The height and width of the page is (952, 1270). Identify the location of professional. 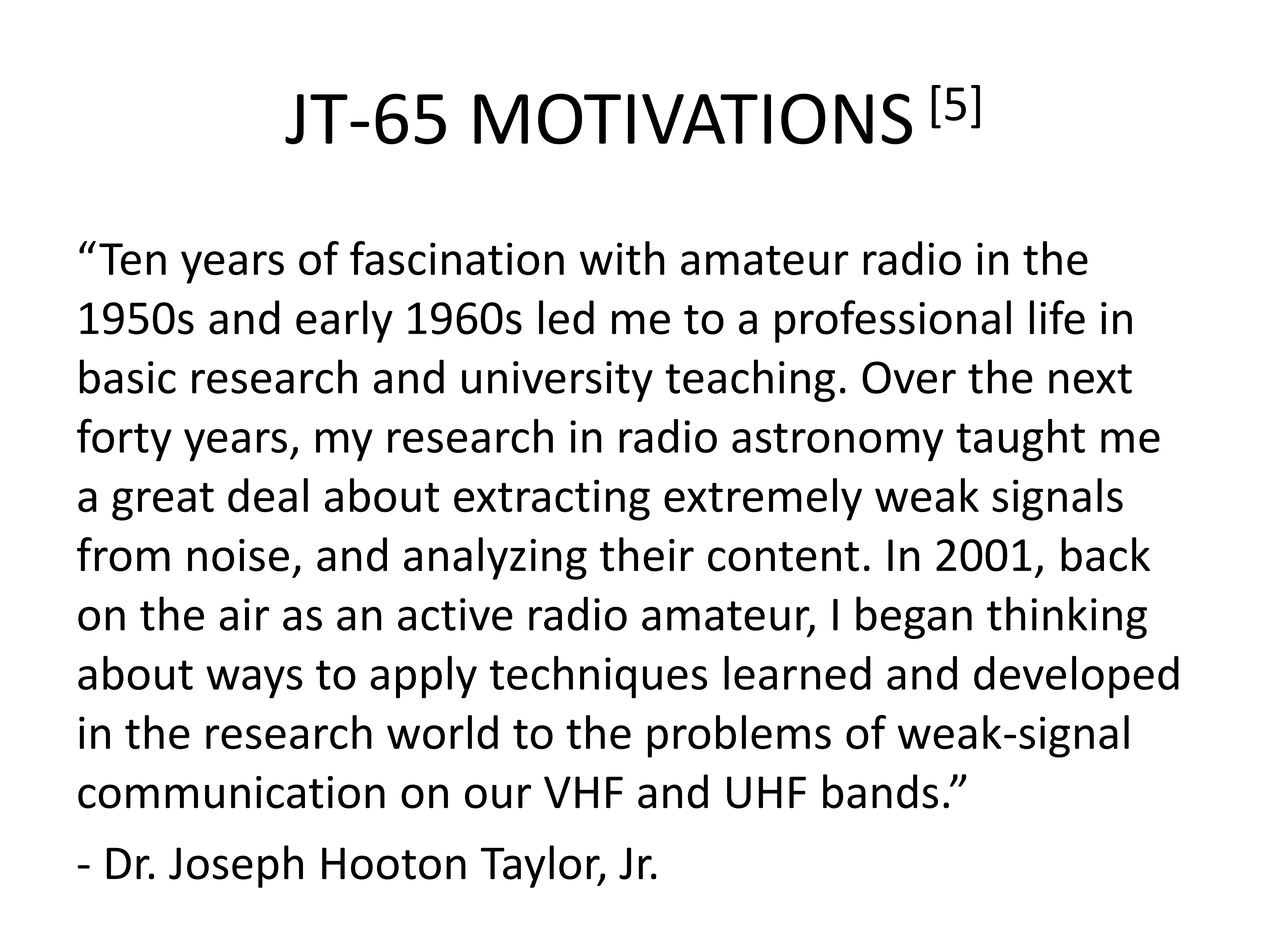
(893, 321).
